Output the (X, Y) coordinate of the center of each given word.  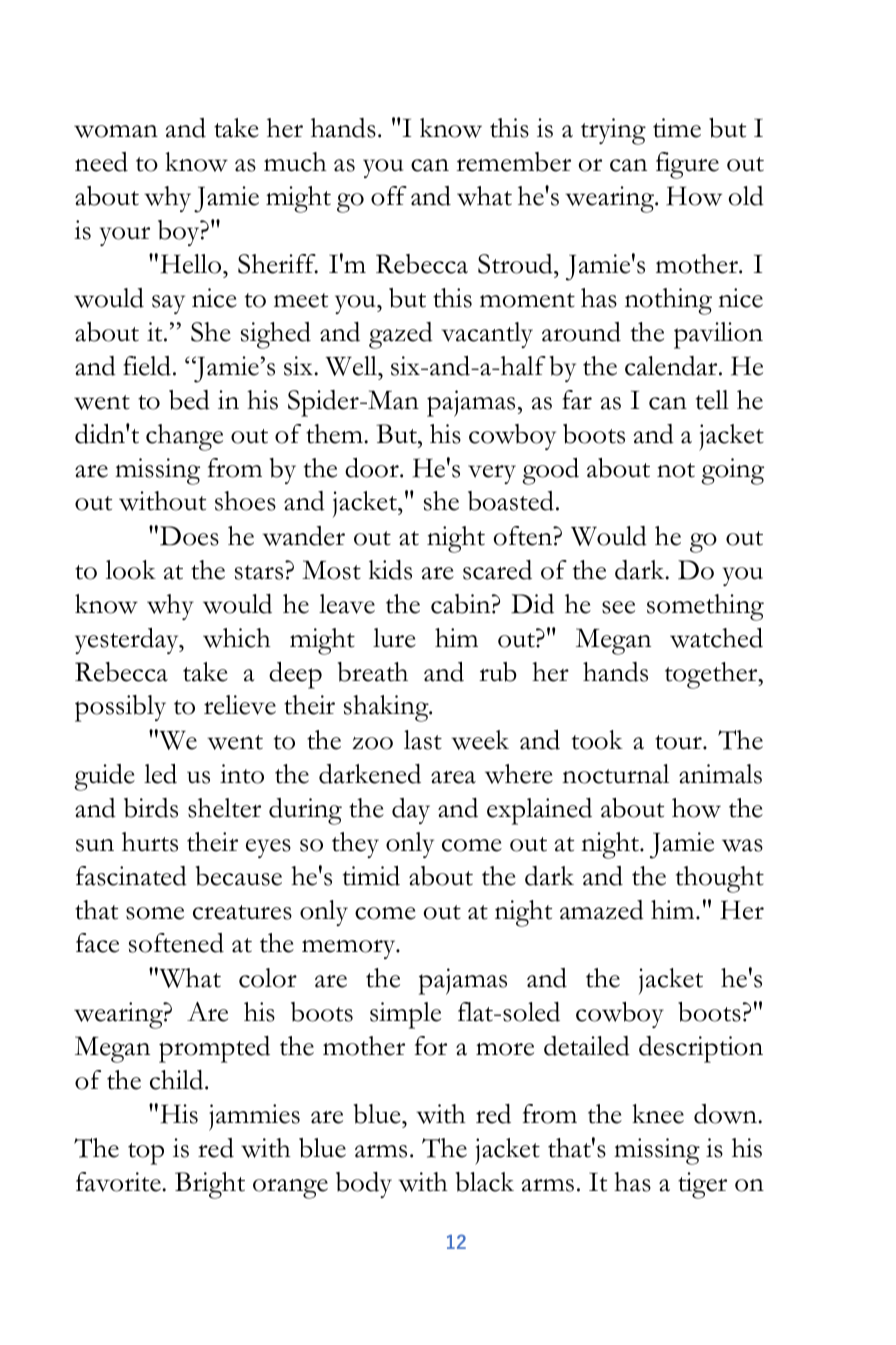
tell (712, 400)
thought (720, 879)
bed (189, 400)
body (364, 1185)
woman (116, 131)
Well (352, 366)
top (146, 1154)
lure (394, 638)
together (712, 675)
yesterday (128, 641)
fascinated (131, 876)
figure (687, 165)
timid (371, 876)
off (389, 196)
